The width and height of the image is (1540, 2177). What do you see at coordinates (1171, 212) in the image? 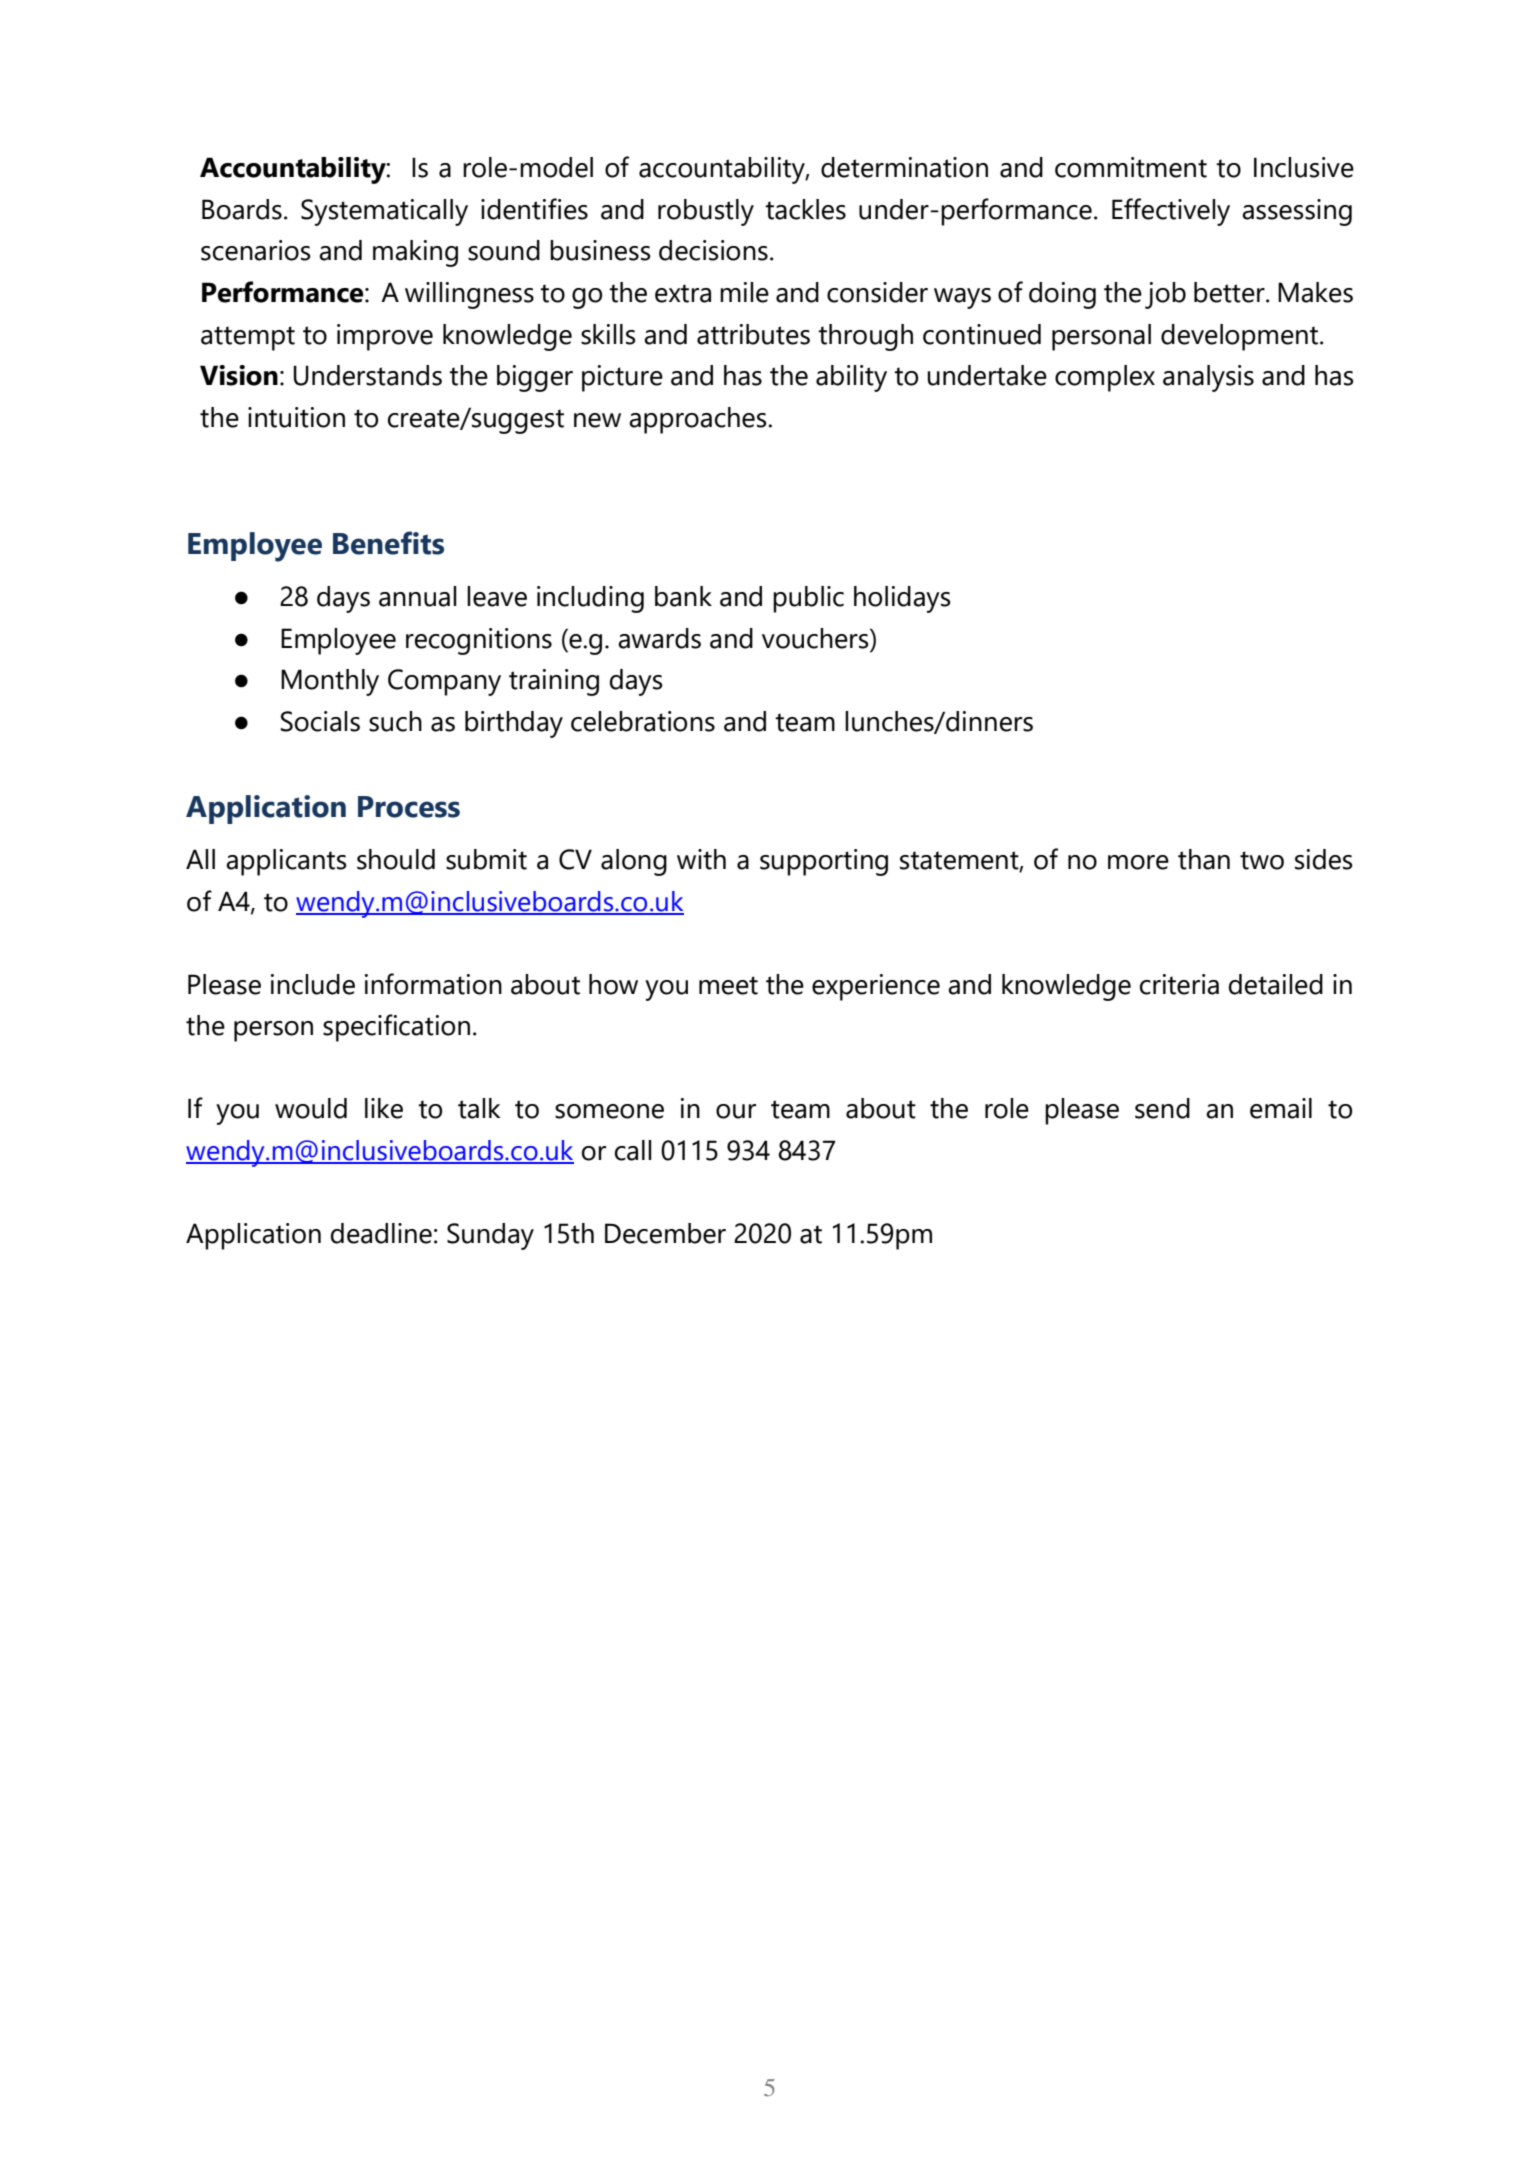
I see `Effectively` at bounding box center [1171, 212].
